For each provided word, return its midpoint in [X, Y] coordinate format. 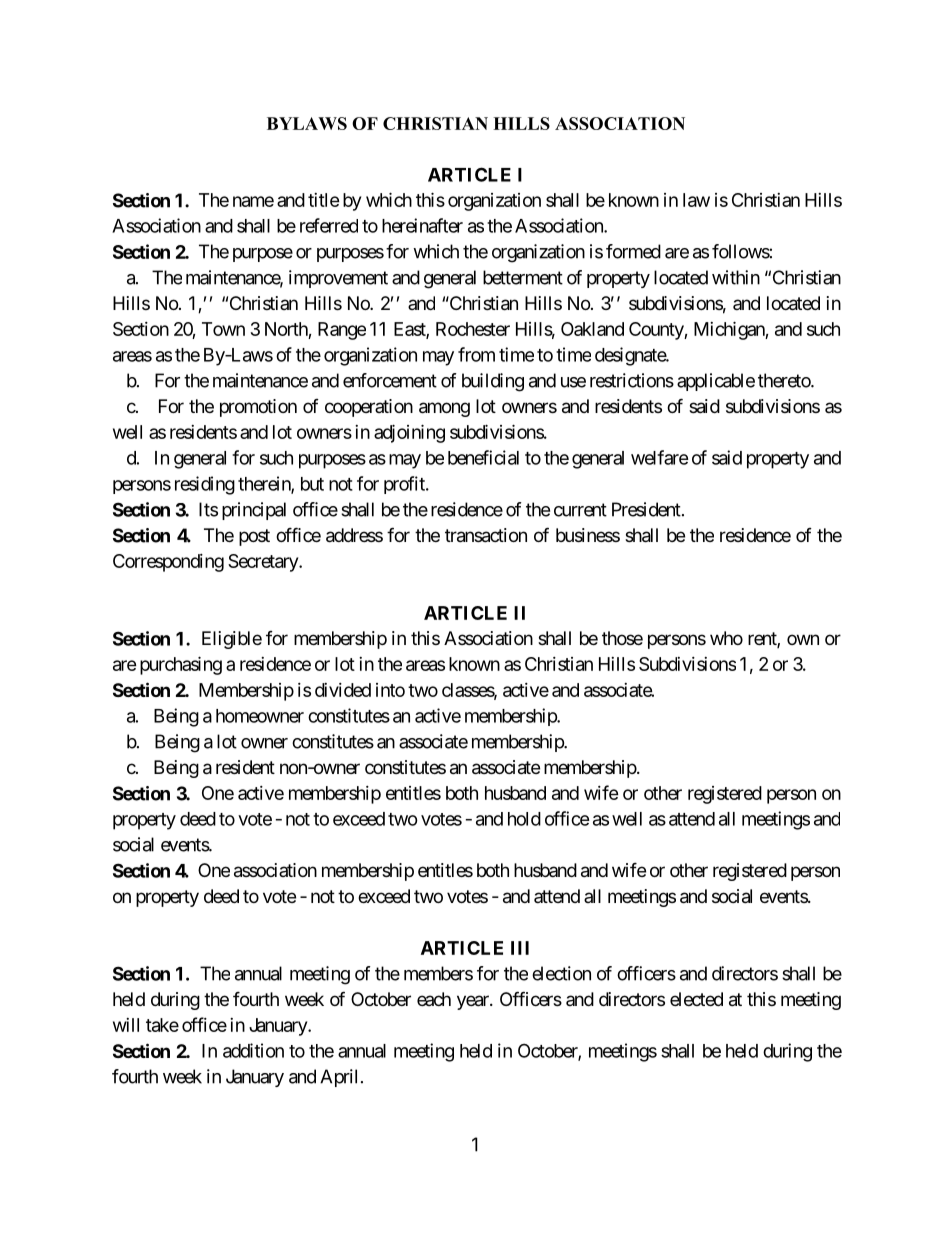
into [390, 690]
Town [223, 329]
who [726, 638]
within [736, 277]
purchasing [181, 665]
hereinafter [422, 225]
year [474, 1002]
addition [253, 1050]
